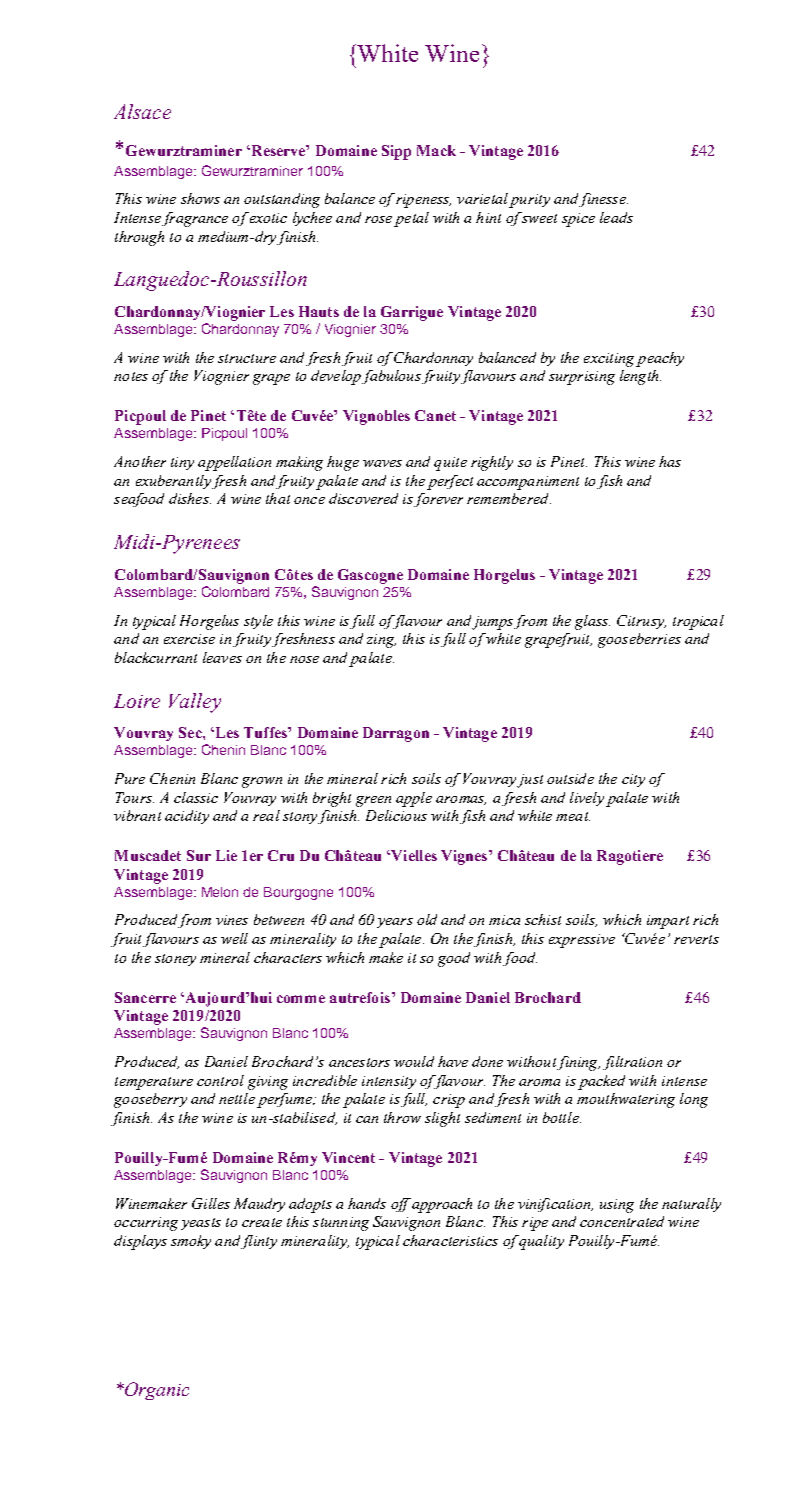 The height and width of the screenshot is (1509, 812). Describe the element at coordinates (200, 198) in the screenshot. I see `shows` at that location.
